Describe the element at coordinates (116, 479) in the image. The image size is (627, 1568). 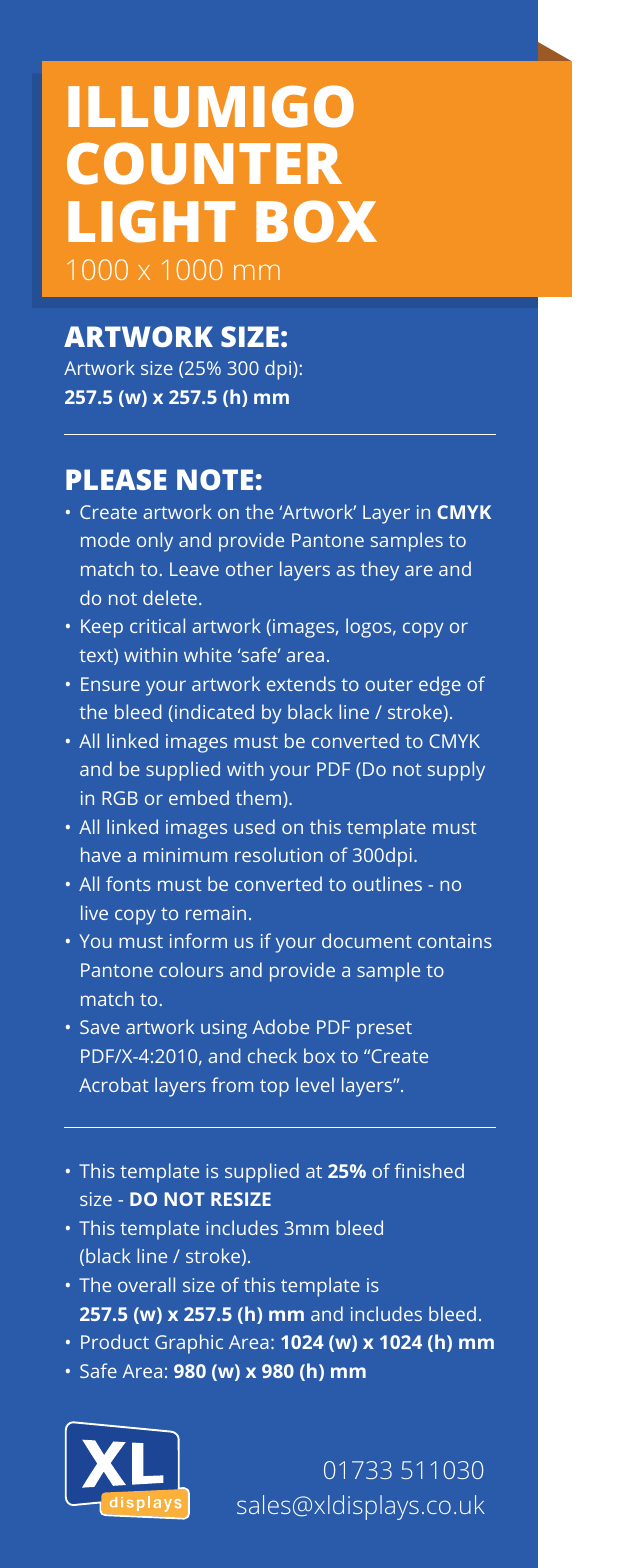
I see `PLEASE` at that location.
